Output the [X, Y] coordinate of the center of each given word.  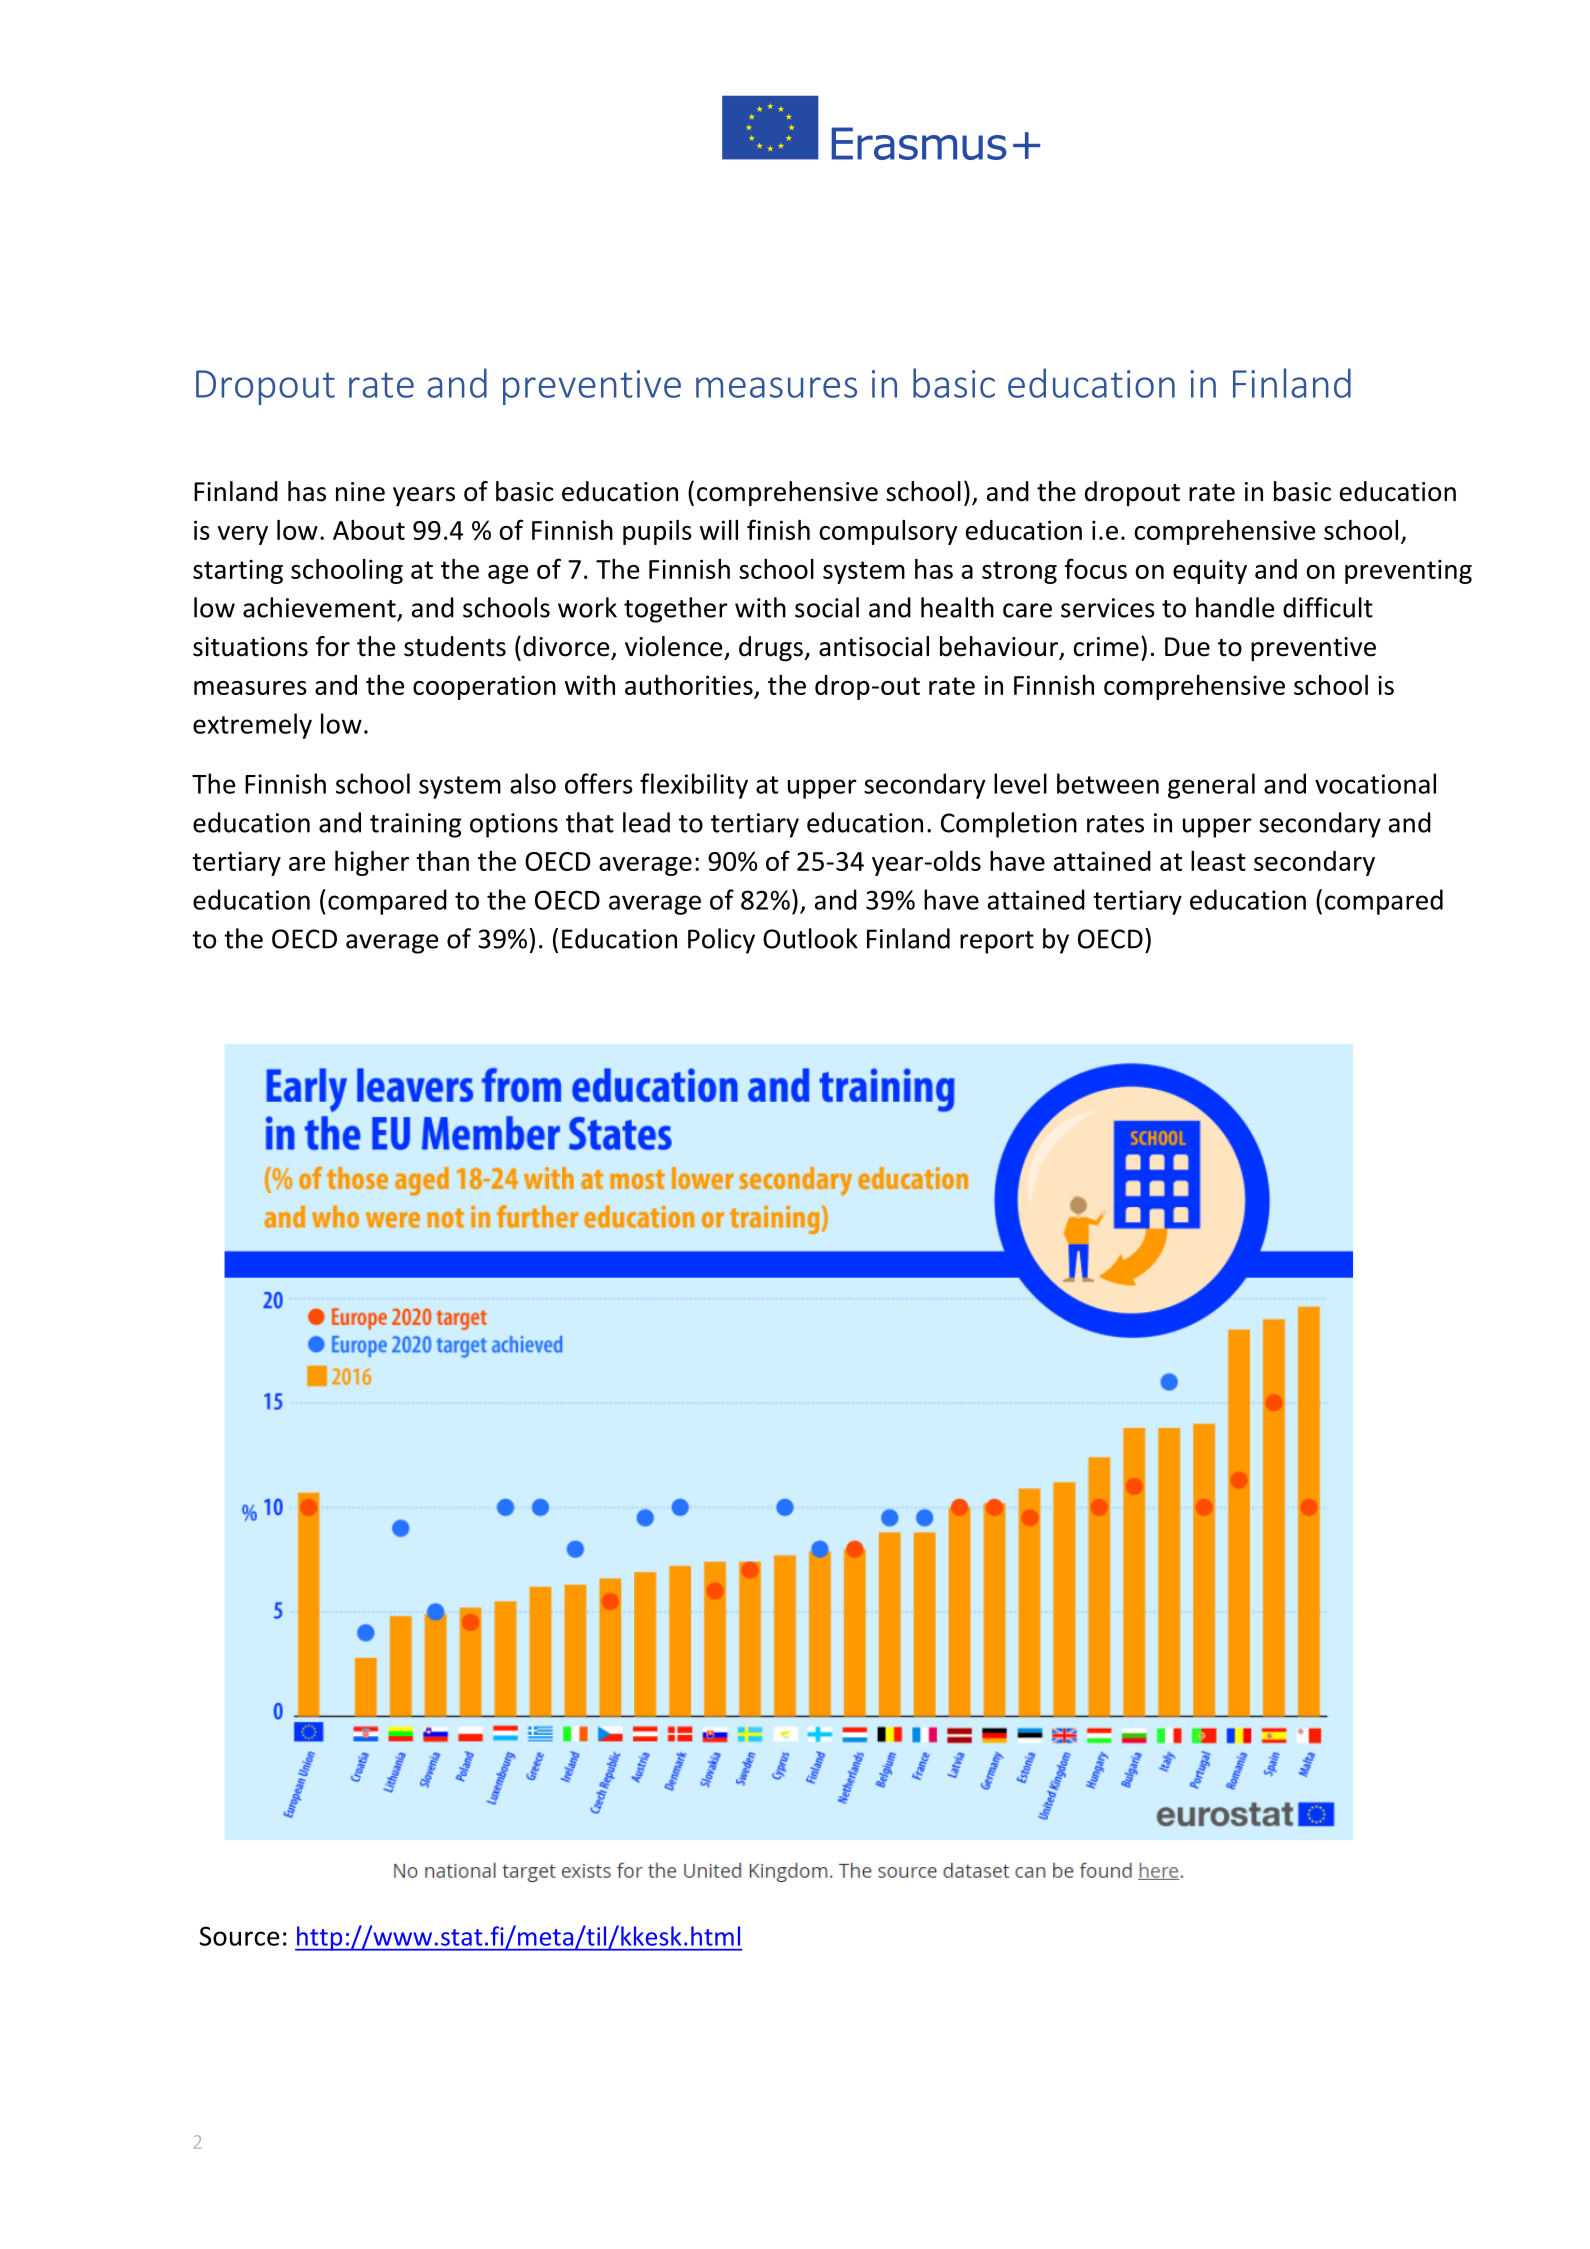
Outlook [810, 938]
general [1211, 786]
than [442, 861]
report [997, 942]
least [1218, 861]
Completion [1009, 825]
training [415, 825]
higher [372, 863]
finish [778, 529]
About [369, 530]
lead [646, 822]
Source [239, 1936]
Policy [721, 941]
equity [1210, 571]
